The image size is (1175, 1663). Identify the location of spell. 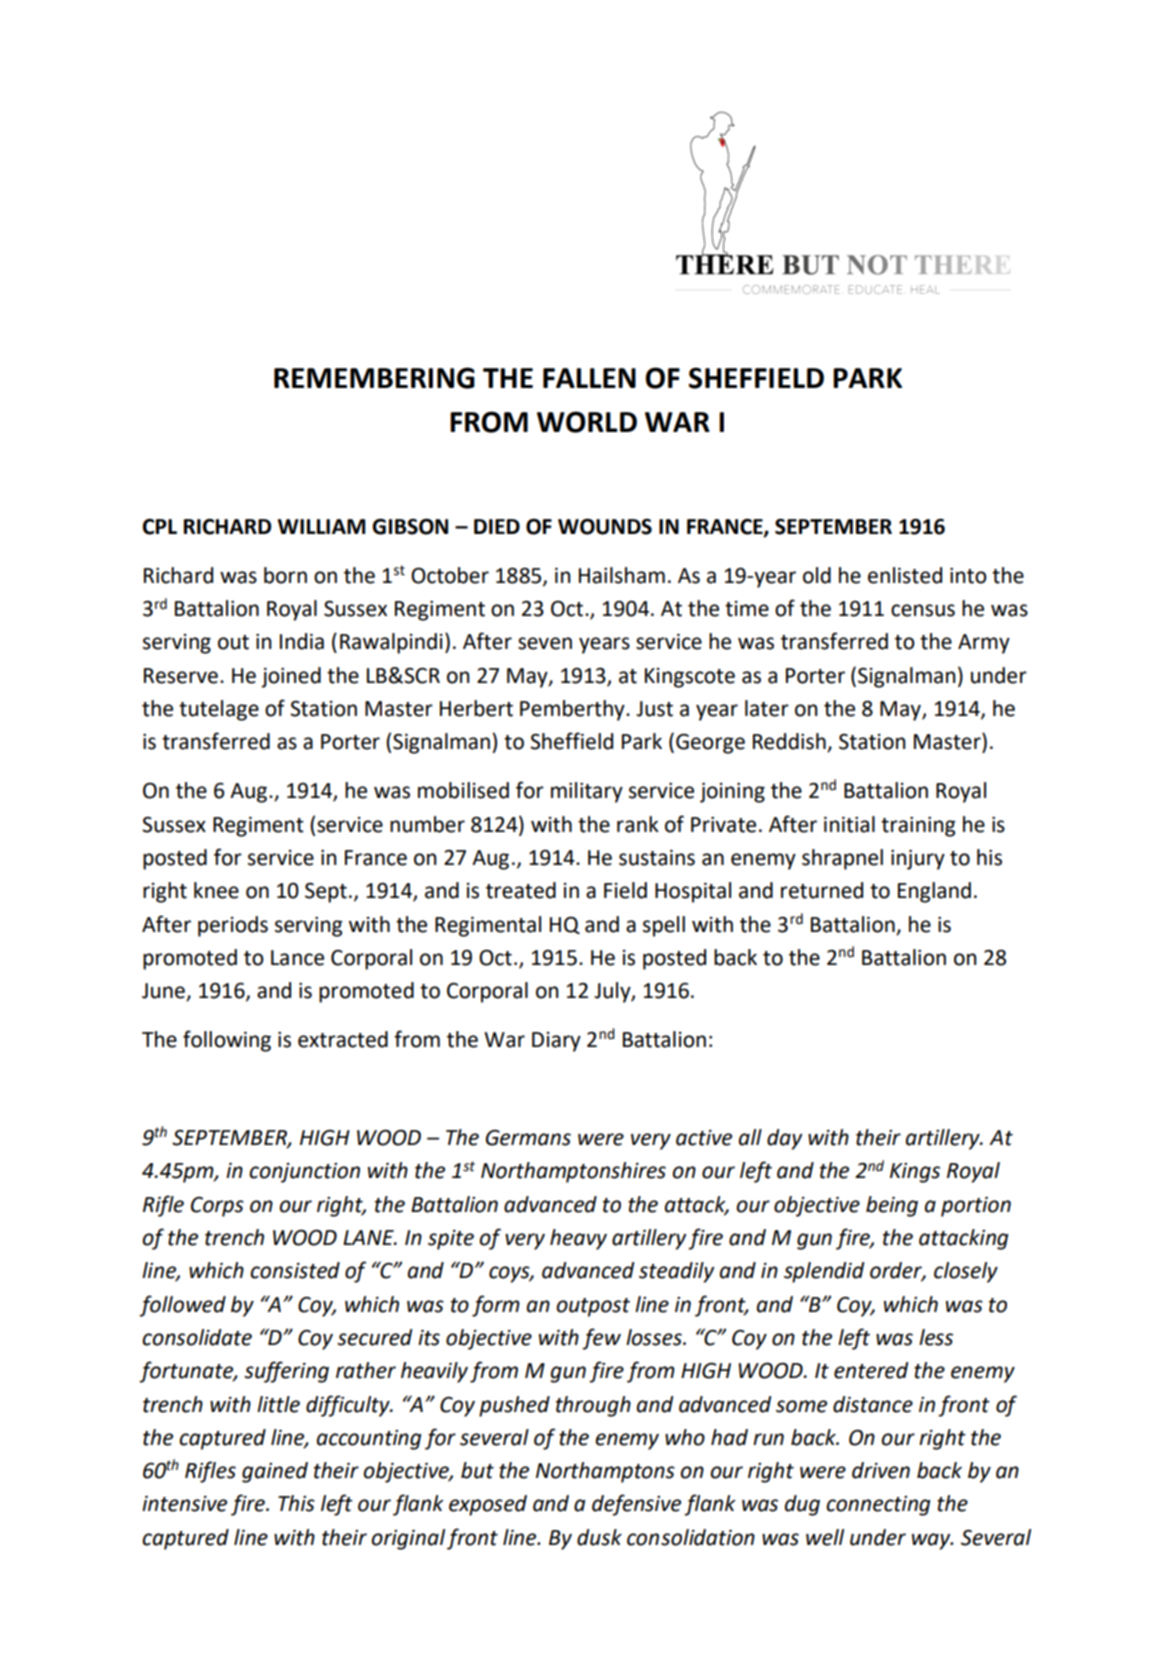
(664, 926).
